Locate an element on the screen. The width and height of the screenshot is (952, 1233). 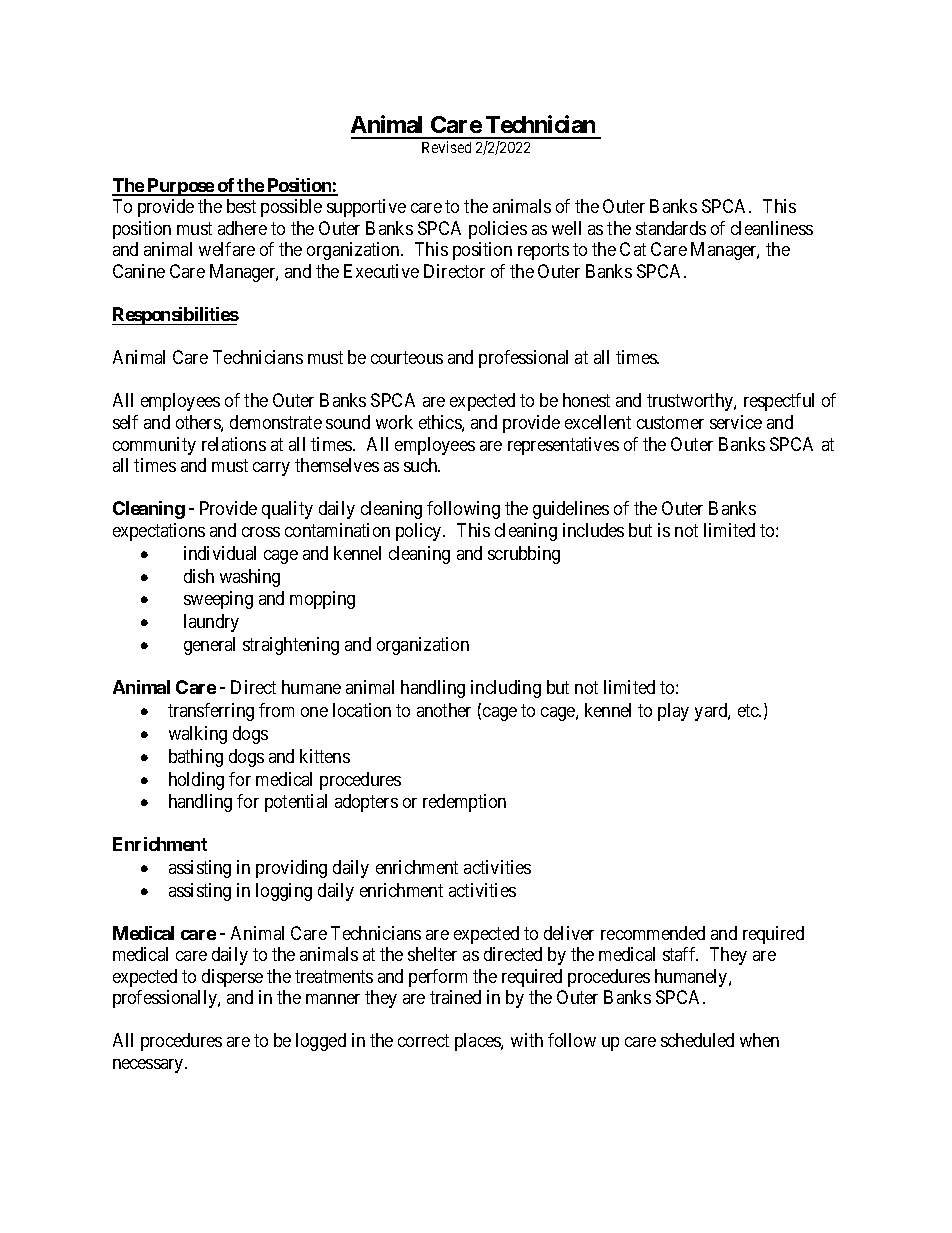
standards is located at coordinates (671, 228).
